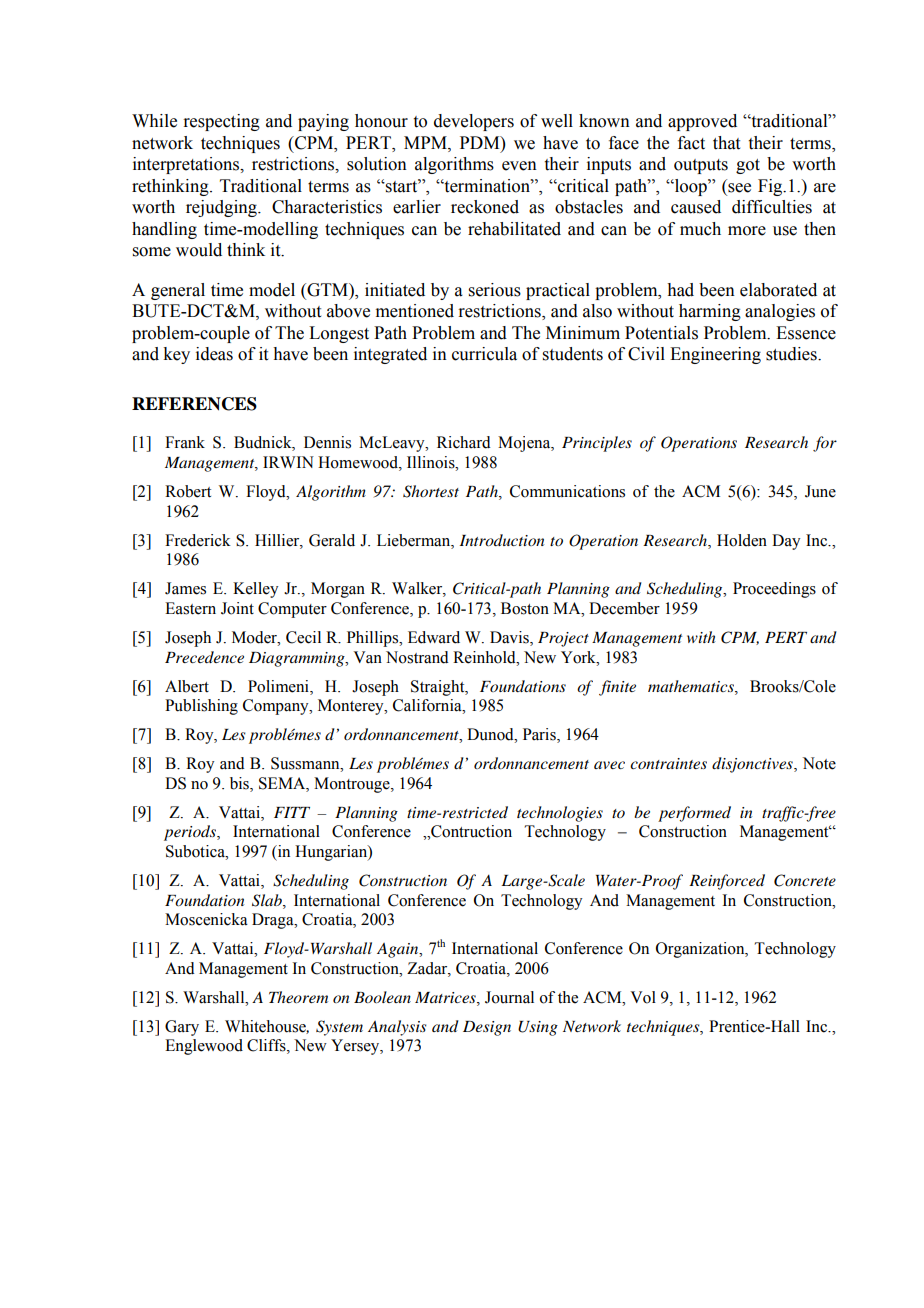  Describe the element at coordinates (726, 143) in the screenshot. I see `that` at that location.
